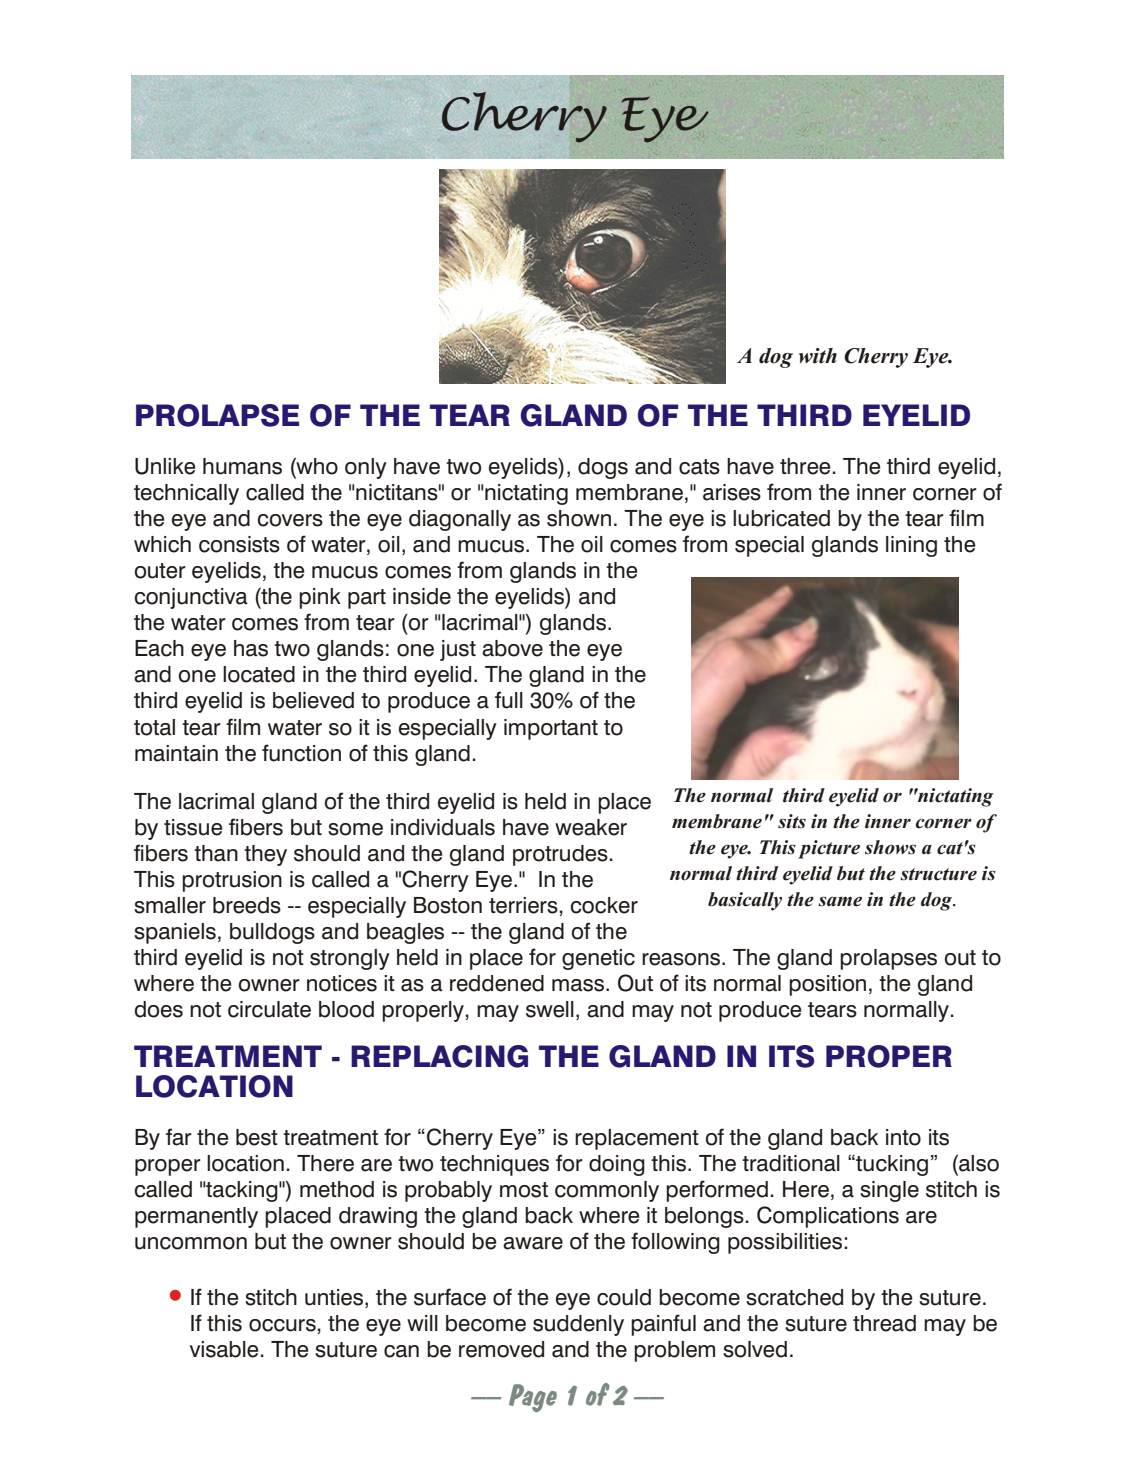  What do you see at coordinates (884, 1323) in the page?
I see `thread` at bounding box center [884, 1323].
